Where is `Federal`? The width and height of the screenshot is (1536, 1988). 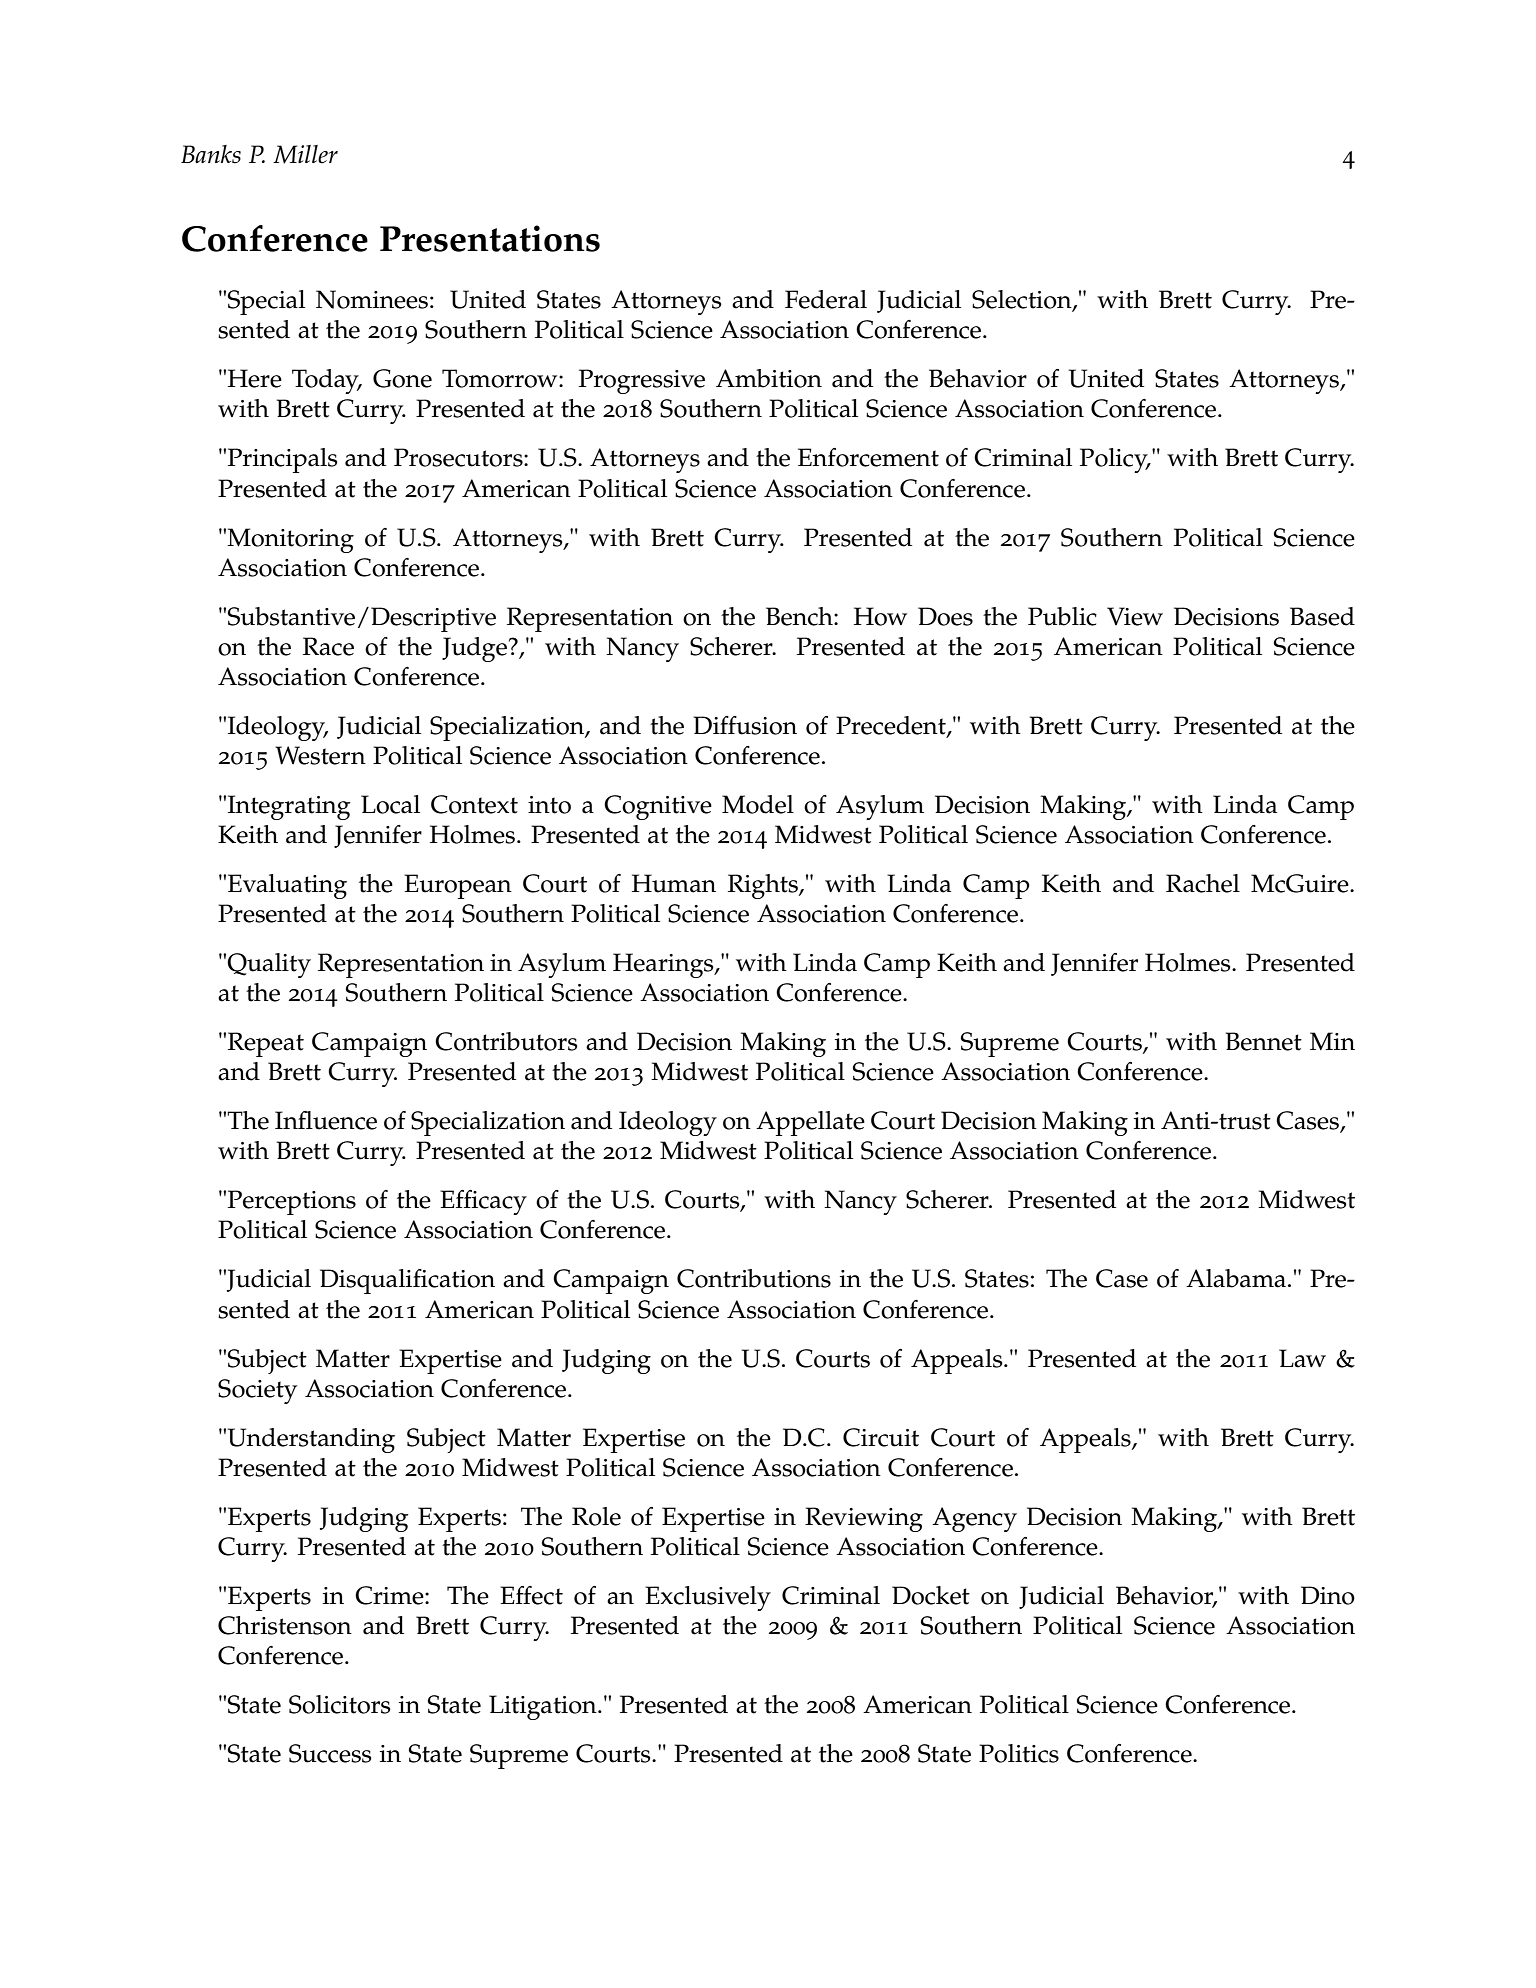 Federal is located at coordinates (826, 299).
